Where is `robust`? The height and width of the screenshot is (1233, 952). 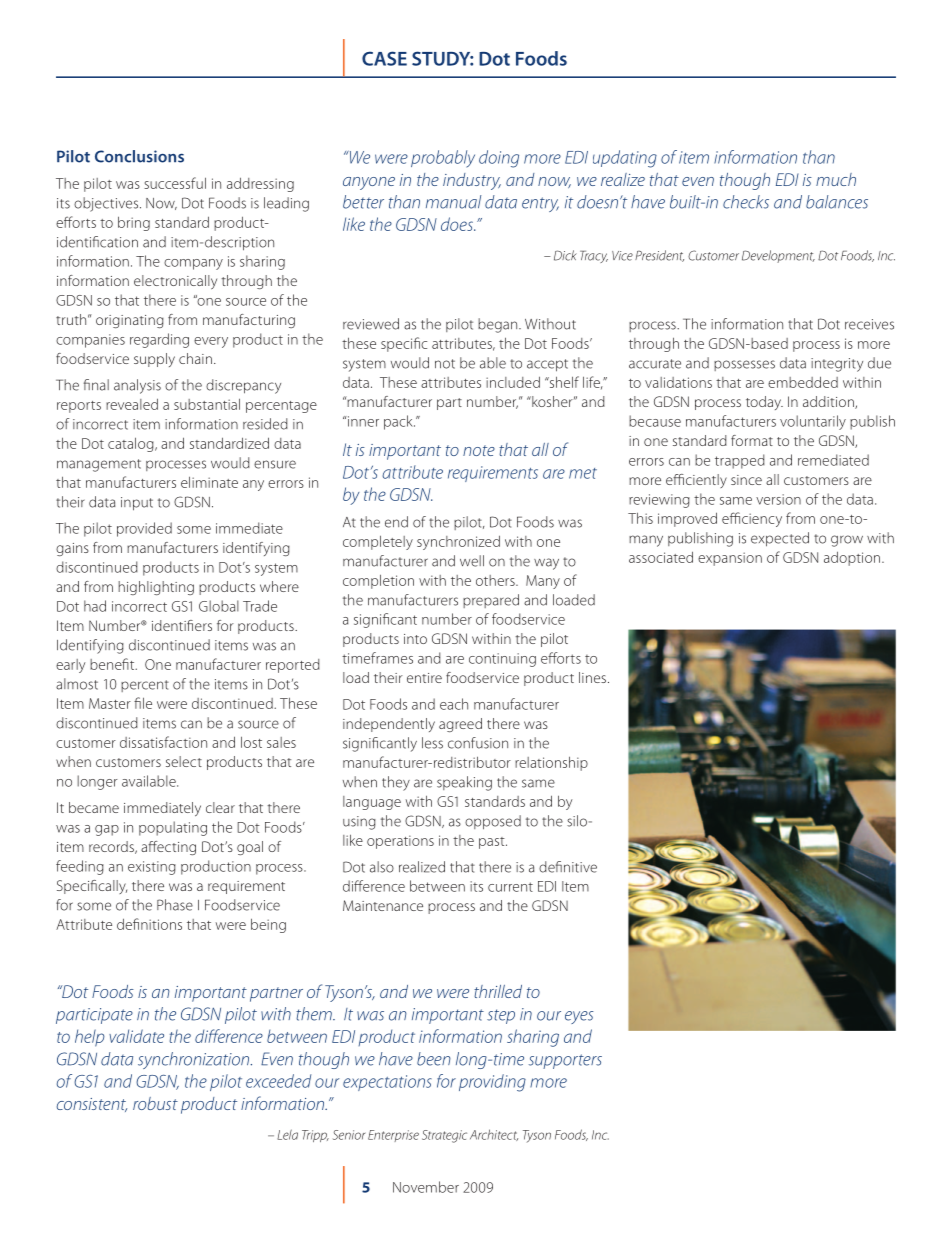
robust is located at coordinates (155, 1103).
